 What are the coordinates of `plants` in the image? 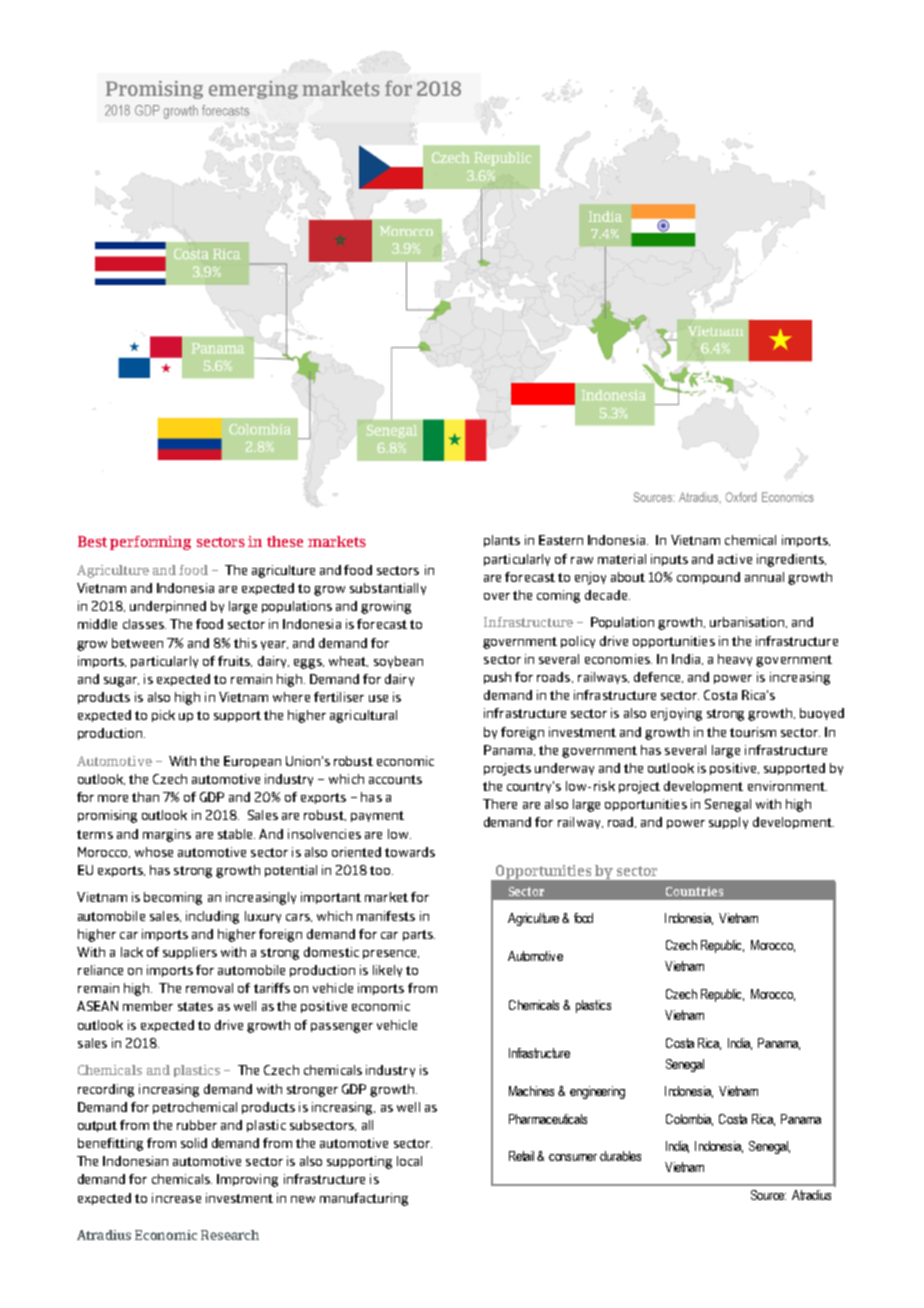 It's located at (502, 541).
